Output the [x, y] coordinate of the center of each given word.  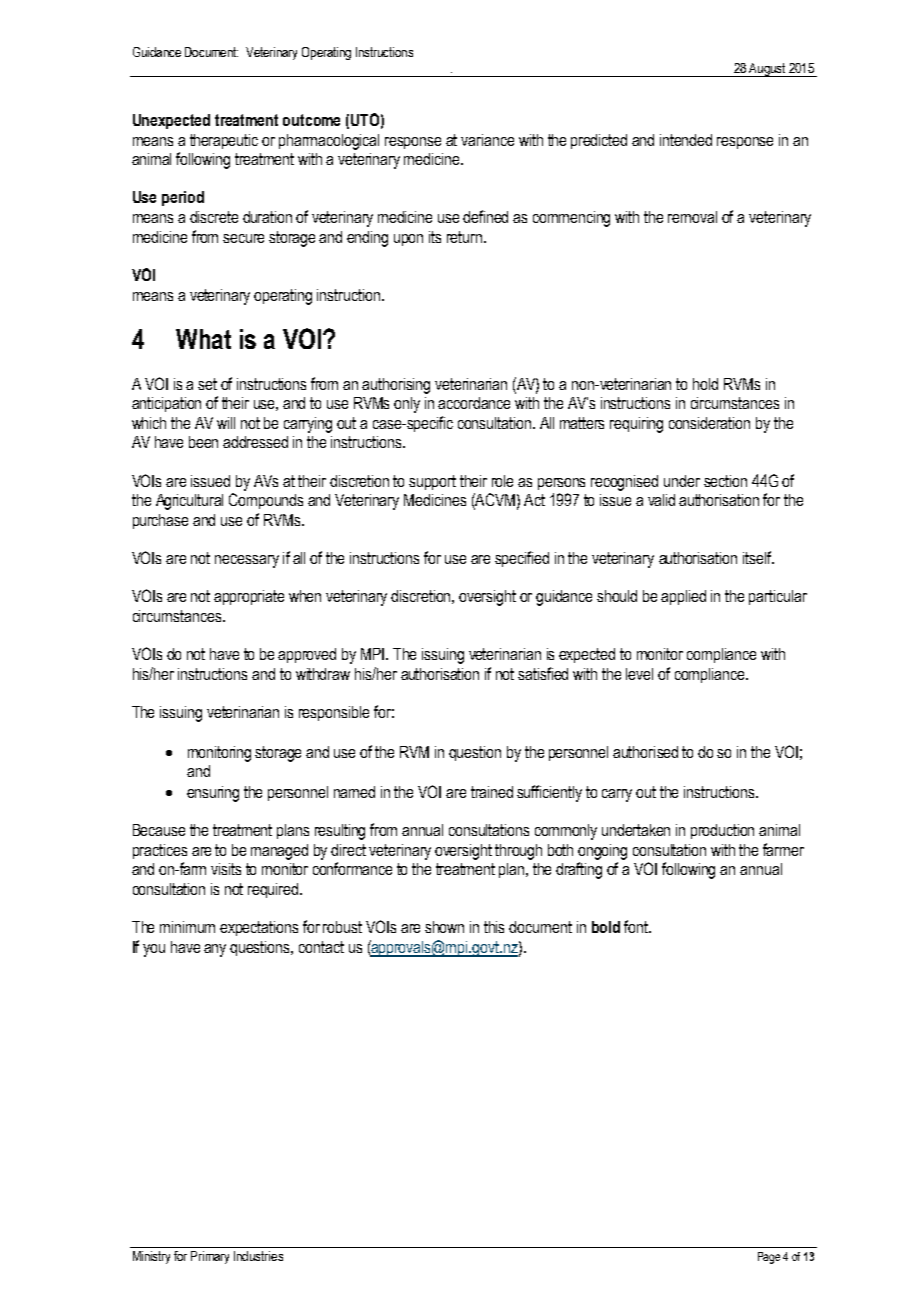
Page [769, 1258]
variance [487, 140]
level [639, 674]
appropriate [249, 597]
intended [686, 140]
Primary [210, 1257]
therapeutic [224, 141]
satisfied [543, 673]
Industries [258, 1256]
